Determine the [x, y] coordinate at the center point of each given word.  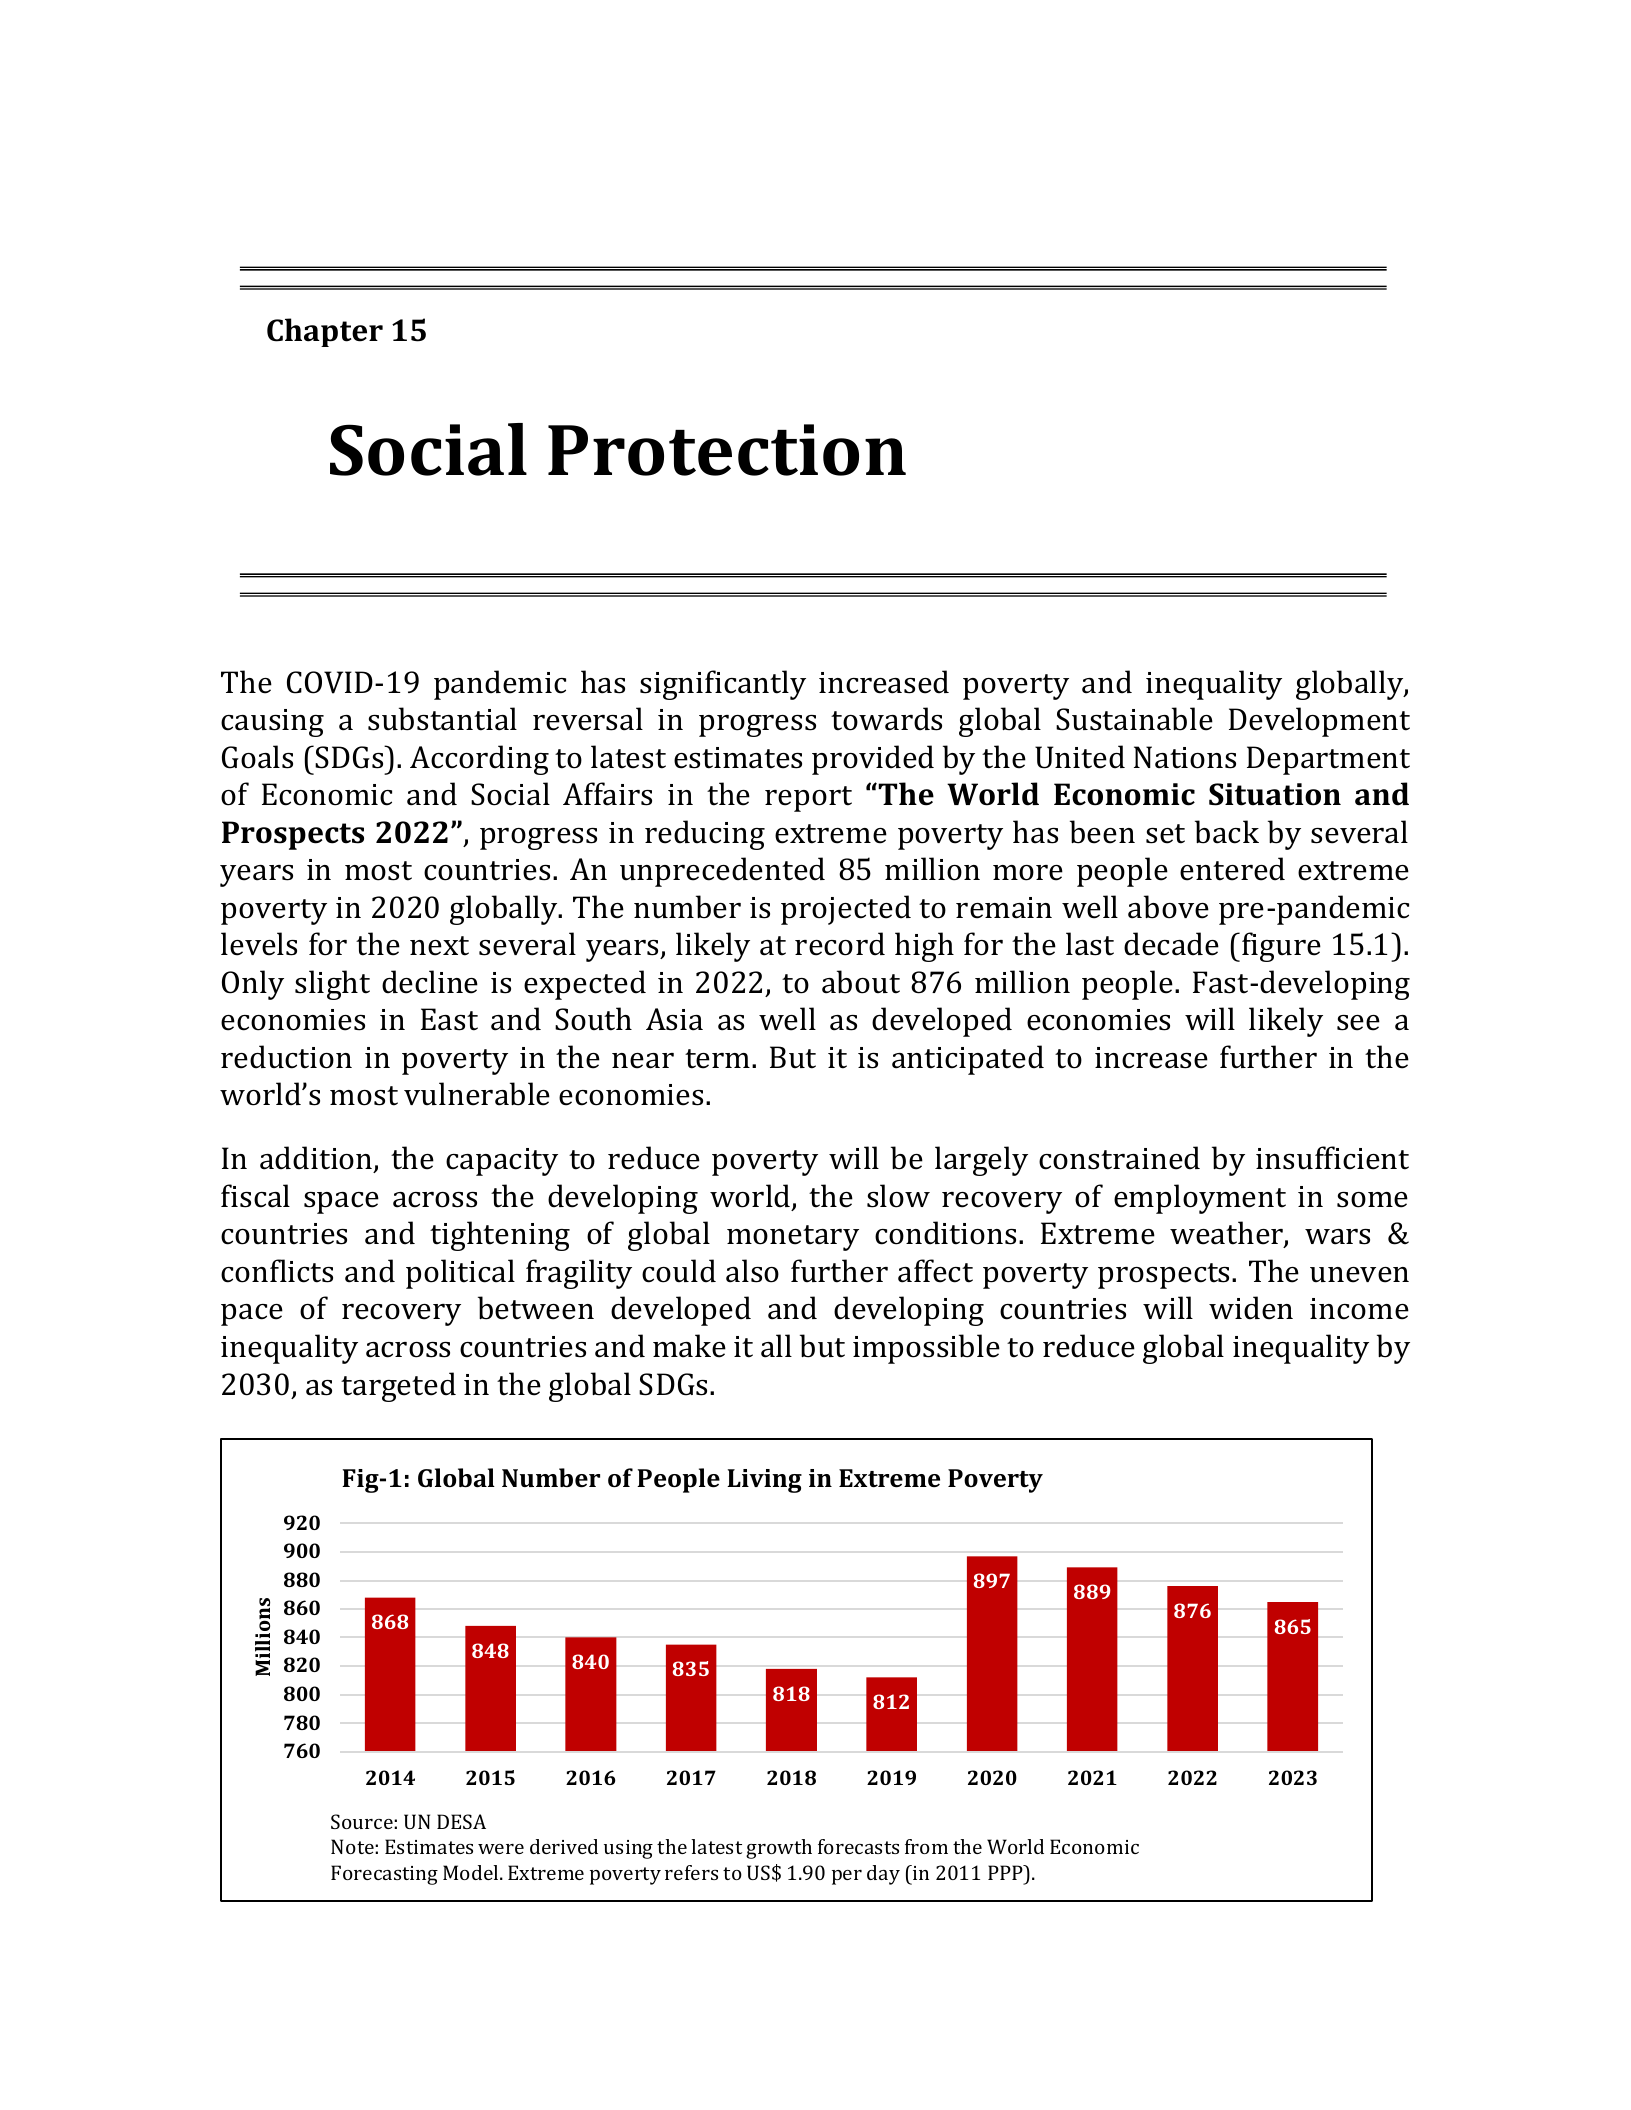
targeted [398, 1387]
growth [779, 1849]
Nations [1185, 757]
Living [764, 1481]
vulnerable [477, 1094]
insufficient [1332, 1158]
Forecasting [384, 1875]
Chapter [325, 332]
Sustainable [1134, 719]
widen [1251, 1308]
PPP [1006, 1872]
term [719, 1059]
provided [873, 760]
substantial [442, 719]
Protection [727, 450]
